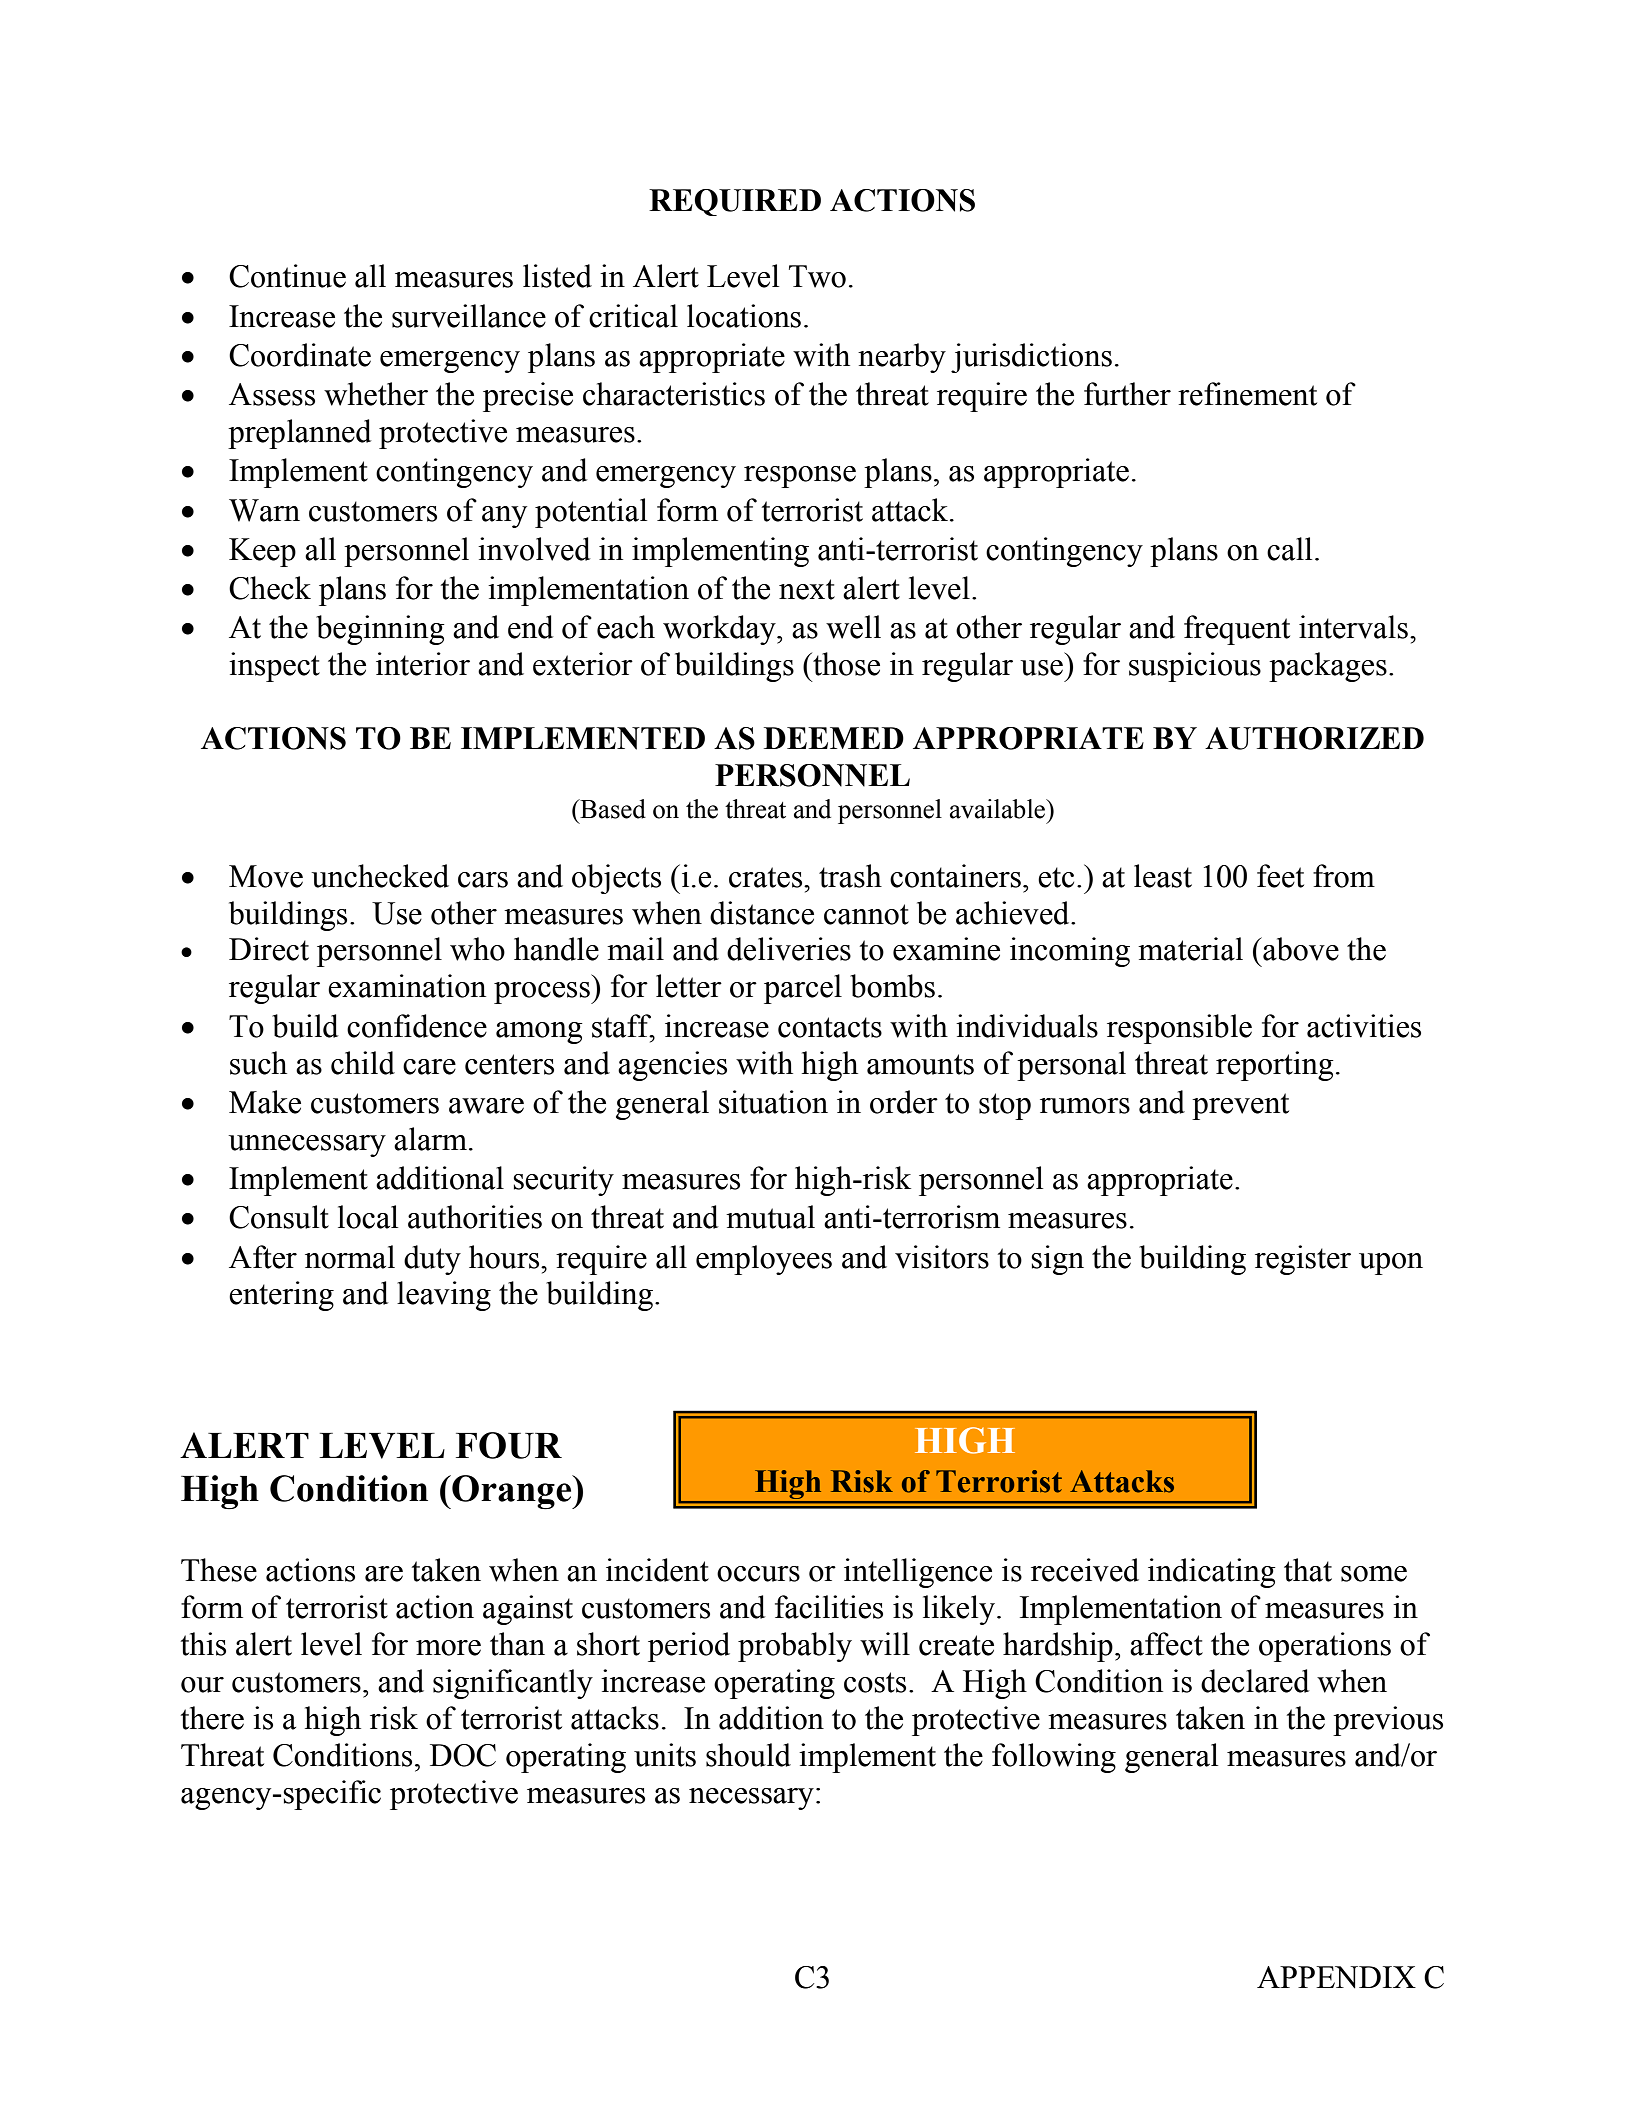 The width and height of the document is (1638, 2120). Describe the element at coordinates (1240, 1106) in the document. I see `prevent` at that location.
